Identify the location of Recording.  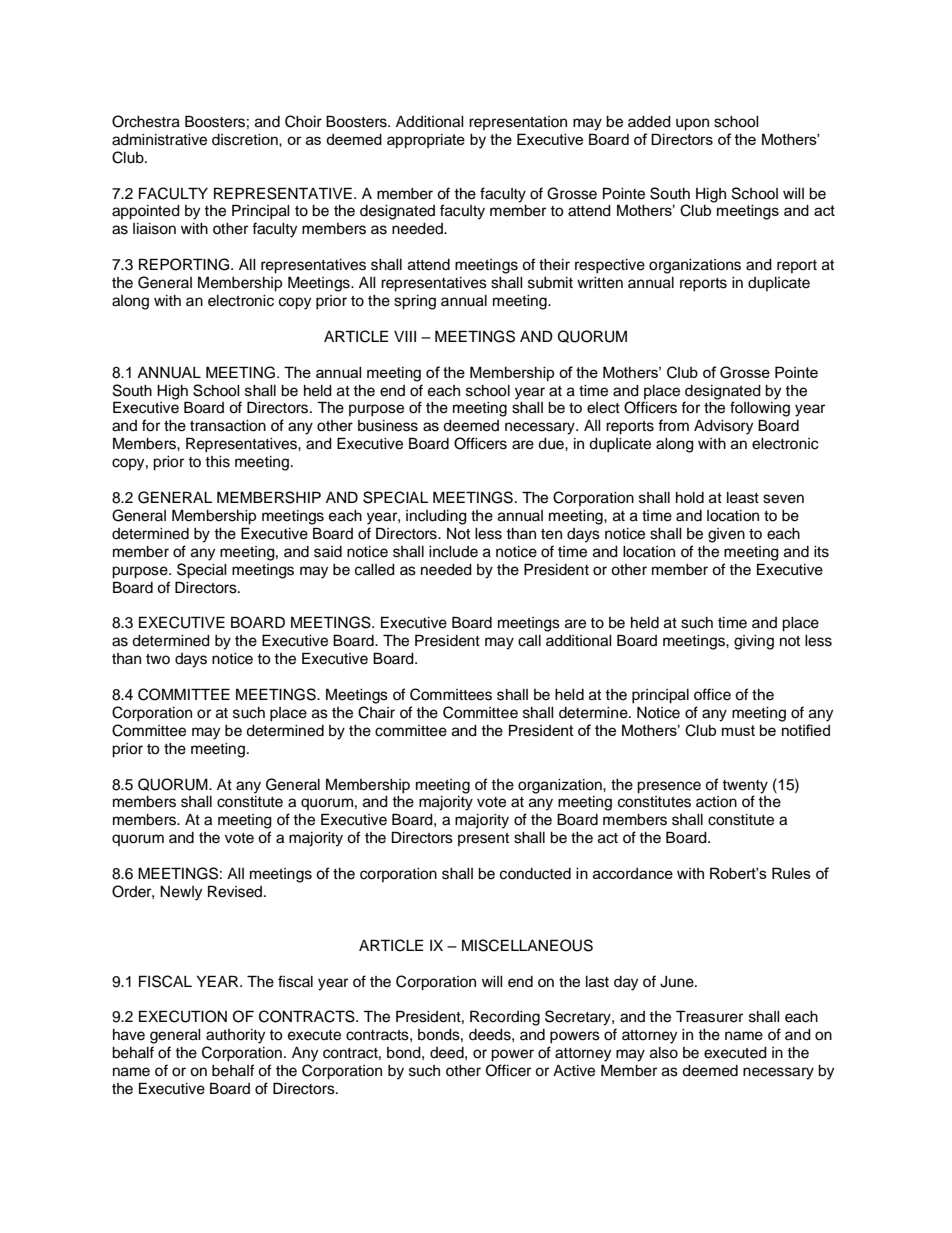
(505, 1018).
